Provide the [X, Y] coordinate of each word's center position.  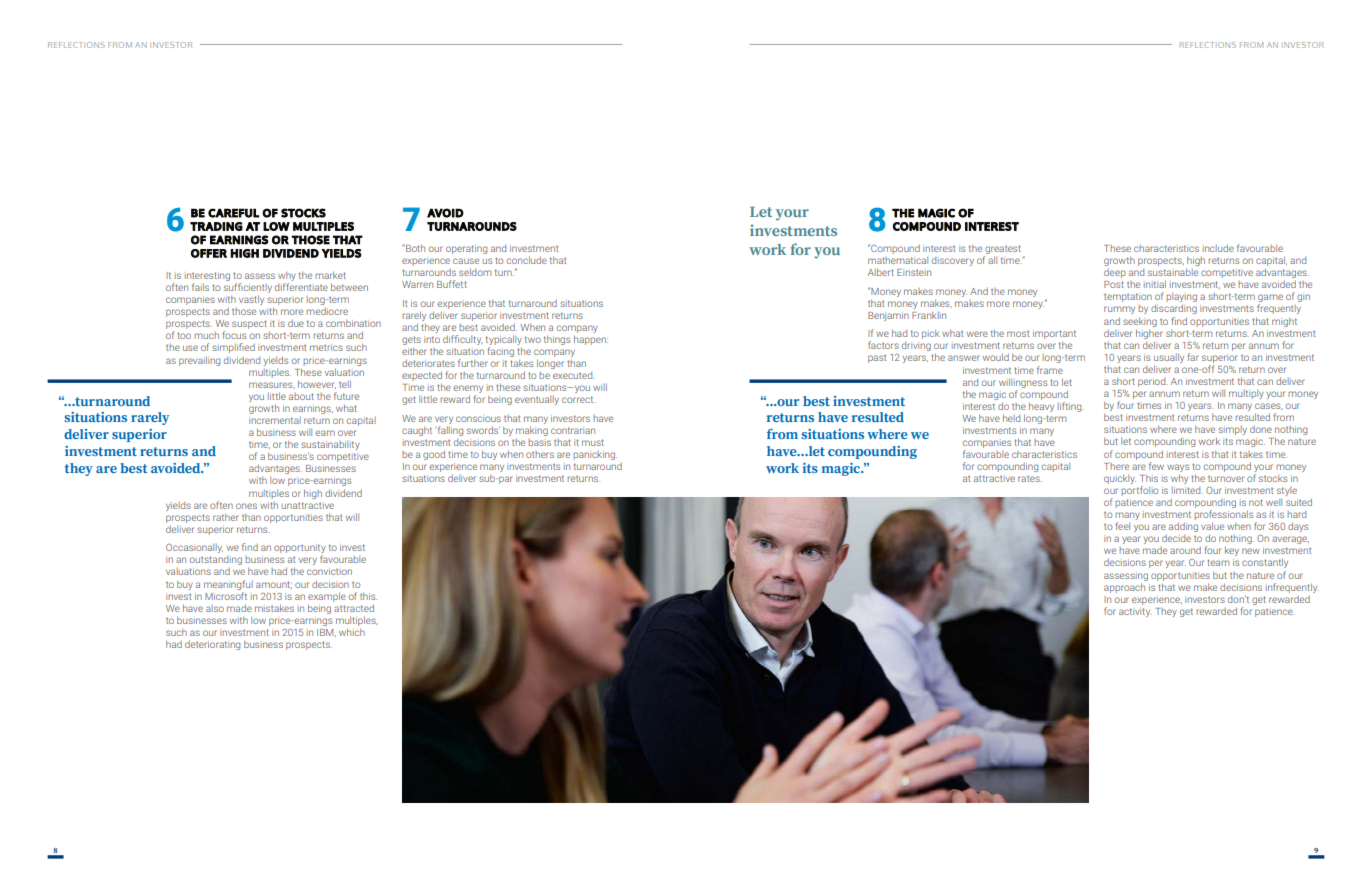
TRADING [216, 226]
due [296, 323]
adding [1183, 527]
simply [1231, 432]
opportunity [300, 550]
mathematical [898, 260]
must [593, 442]
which [352, 632]
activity [1135, 612]
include [1218, 248]
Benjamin [888, 316]
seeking [1140, 322]
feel [1122, 526]
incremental [275, 420]
